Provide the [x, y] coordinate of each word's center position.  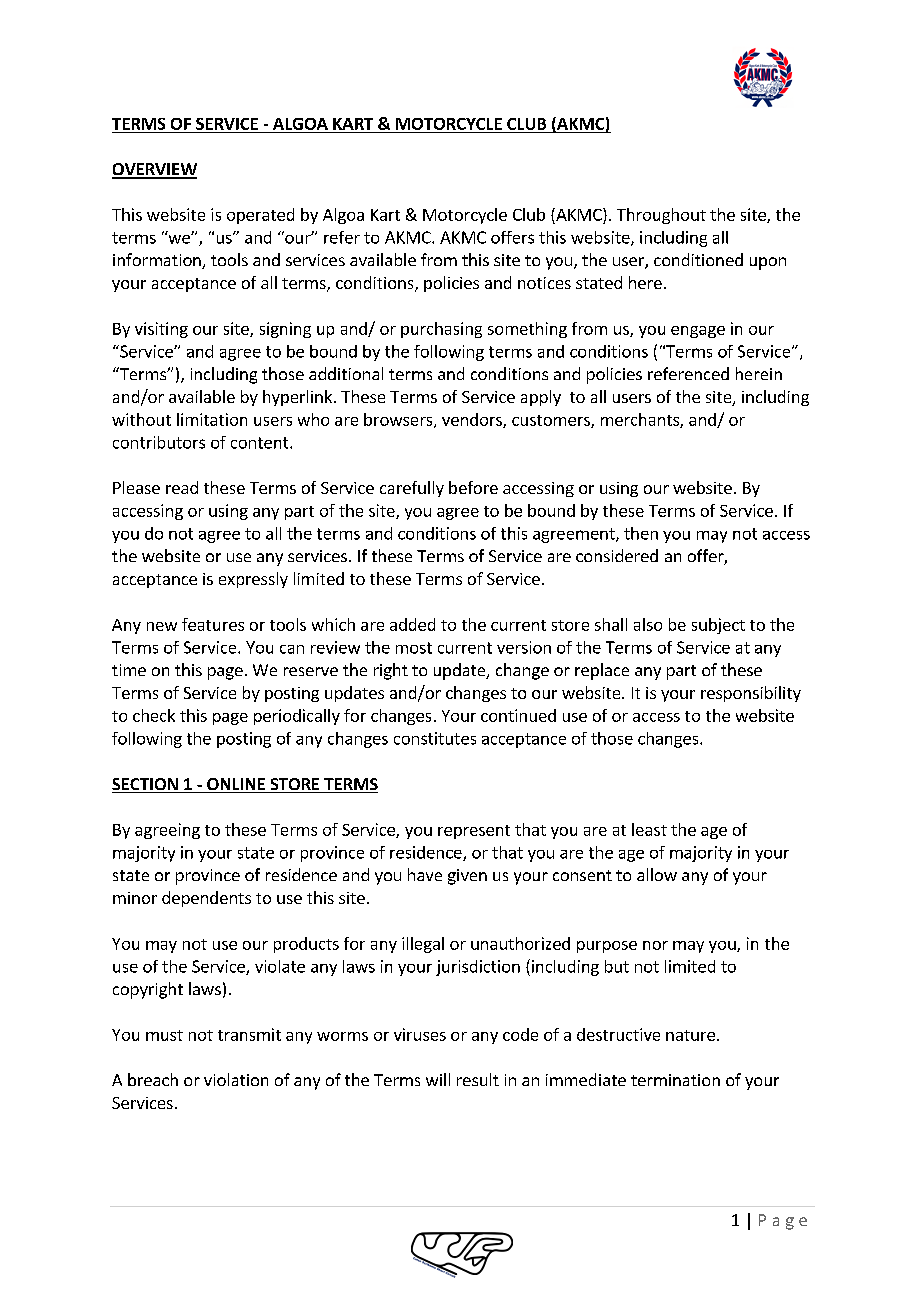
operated [260, 216]
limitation [212, 419]
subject [718, 626]
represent [474, 832]
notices [544, 283]
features [213, 624]
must [164, 1035]
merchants [641, 420]
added [412, 624]
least [649, 829]
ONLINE [236, 785]
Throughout [661, 216]
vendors [473, 420]
